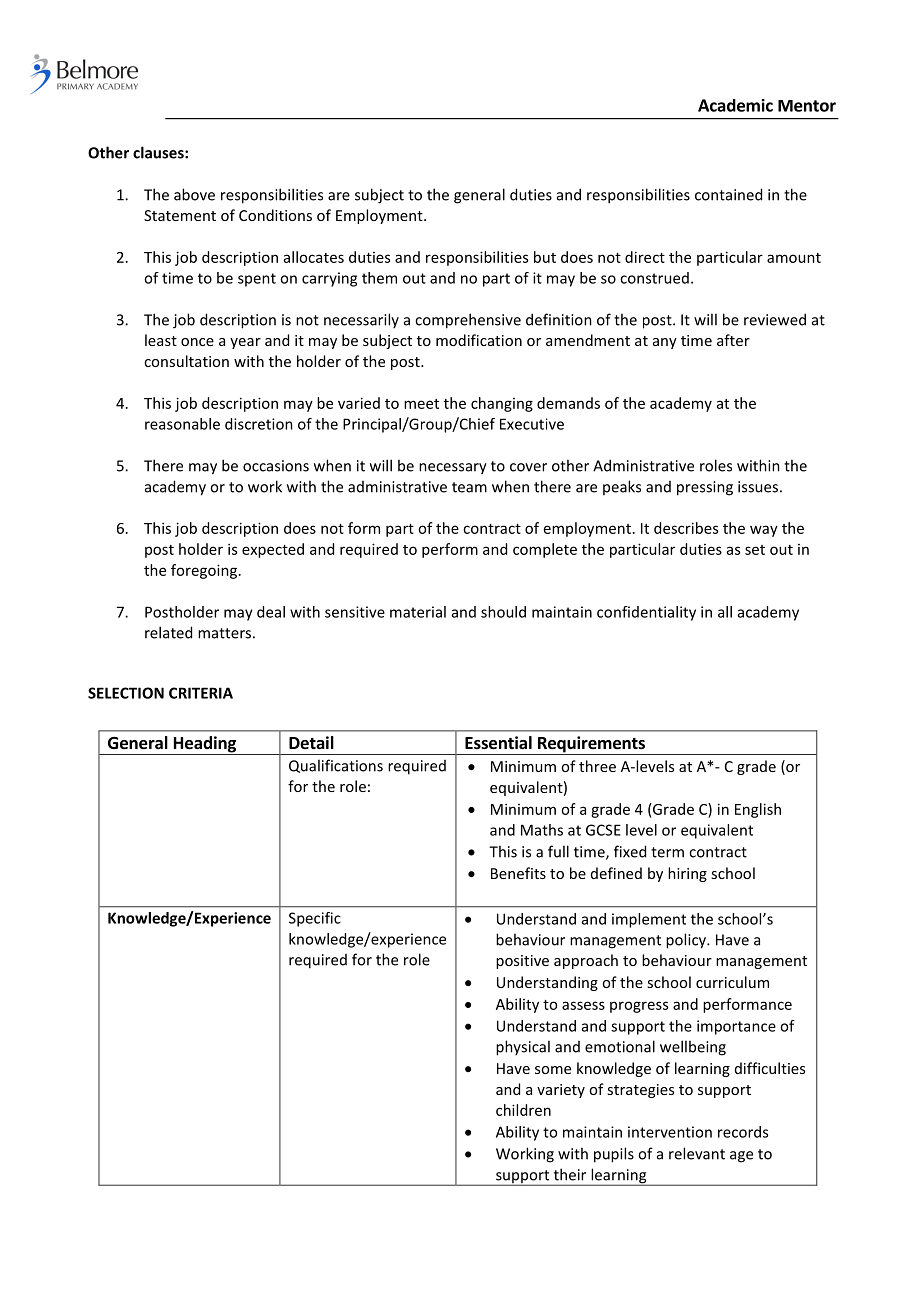 The height and width of the image is (1308, 924). I want to click on but, so click(545, 257).
